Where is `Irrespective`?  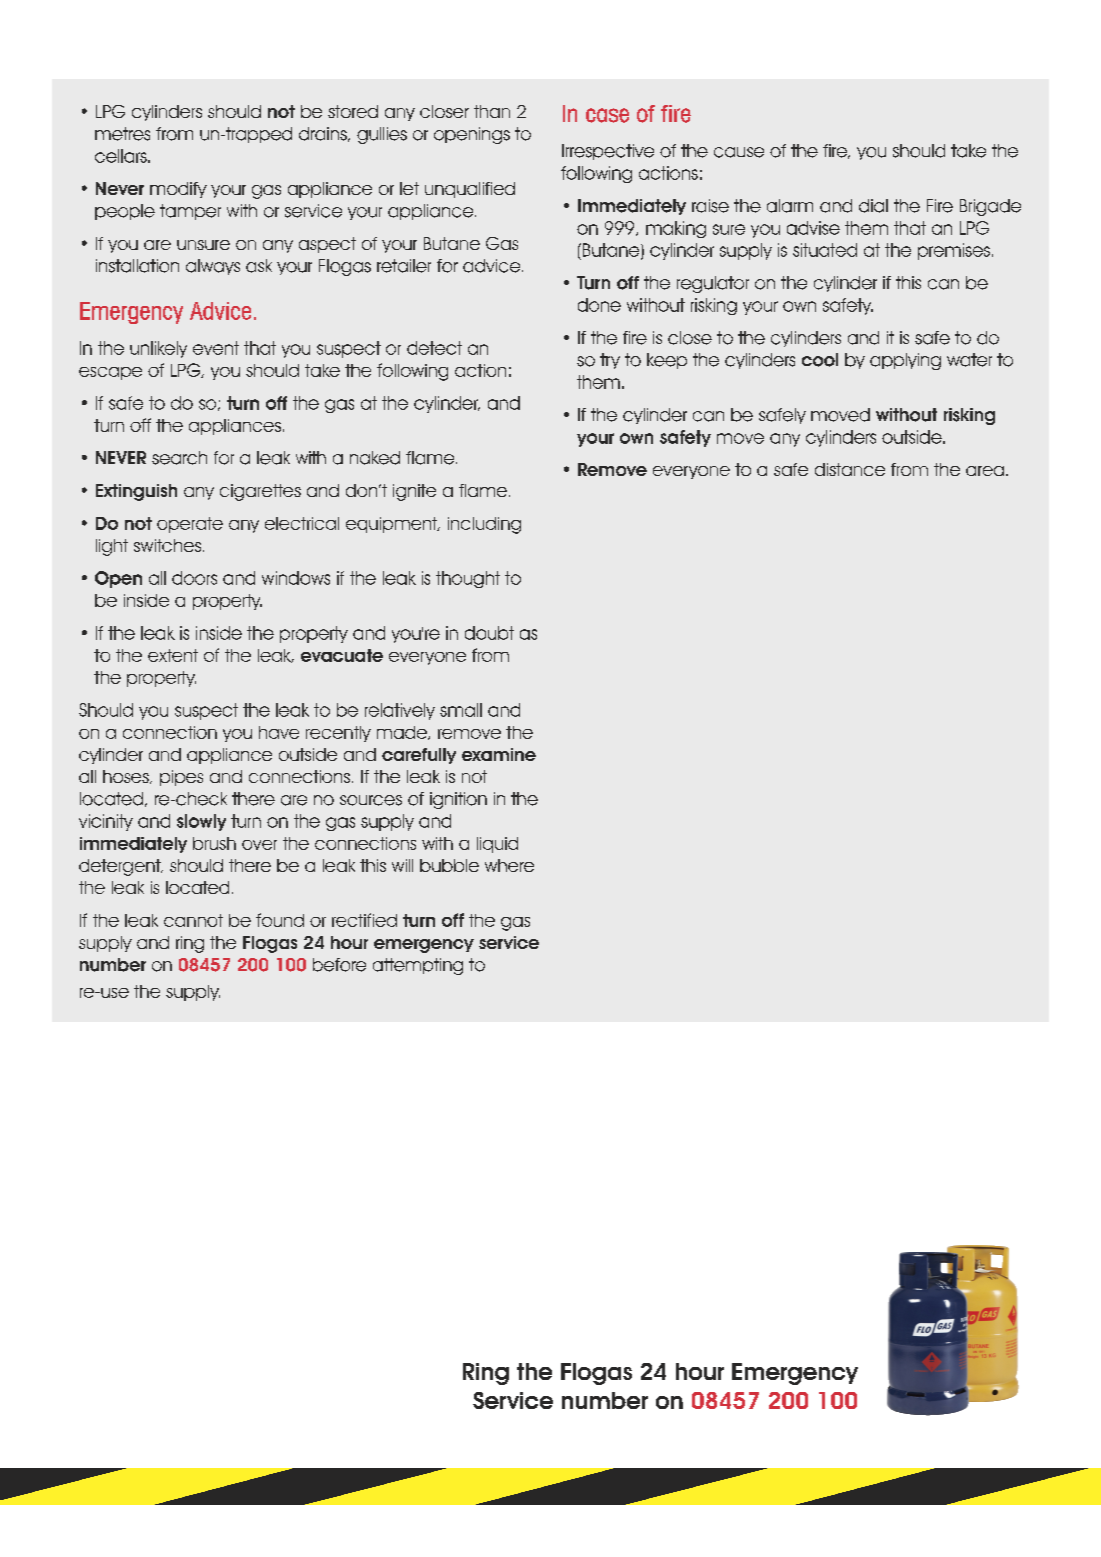
Irrespective is located at coordinates (608, 152).
